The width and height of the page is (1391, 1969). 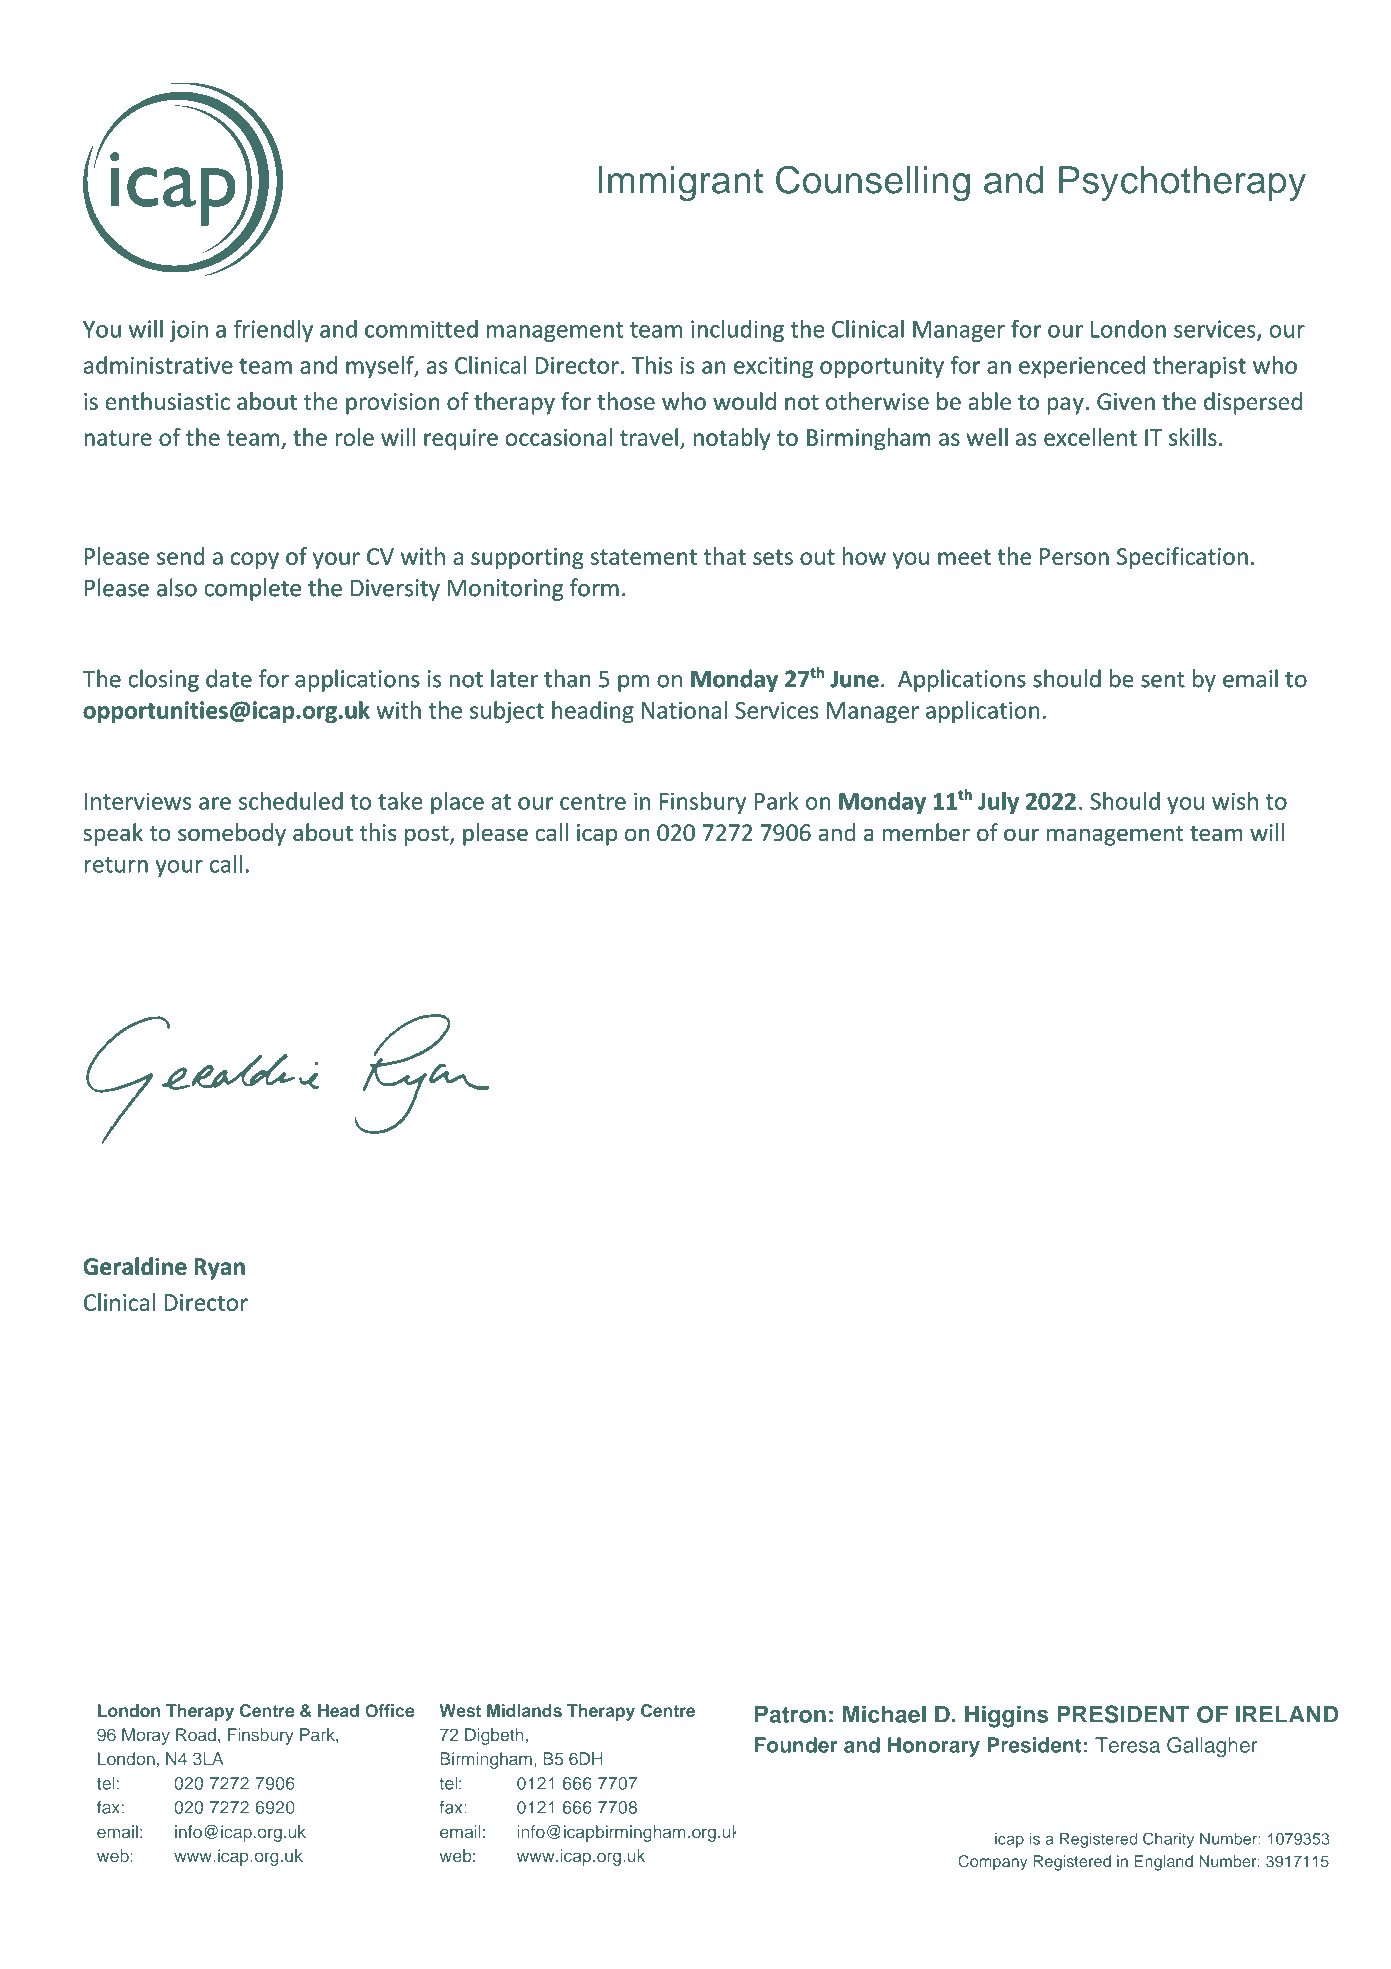 I want to click on friendly, so click(x=273, y=330).
